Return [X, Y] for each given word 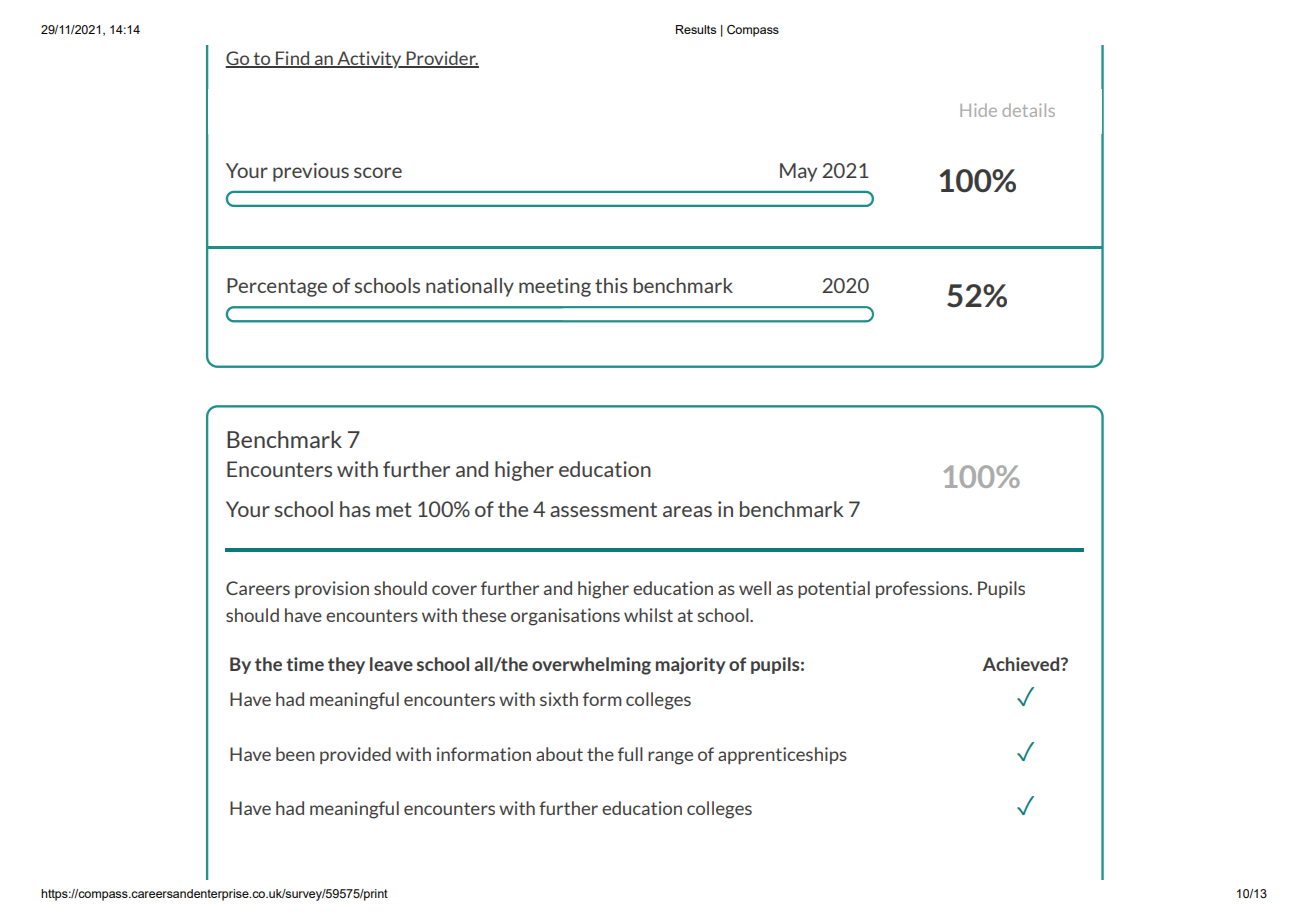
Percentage [277, 287]
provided [355, 755]
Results [696, 29]
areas [687, 511]
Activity [369, 59]
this [611, 285]
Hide [978, 110]
